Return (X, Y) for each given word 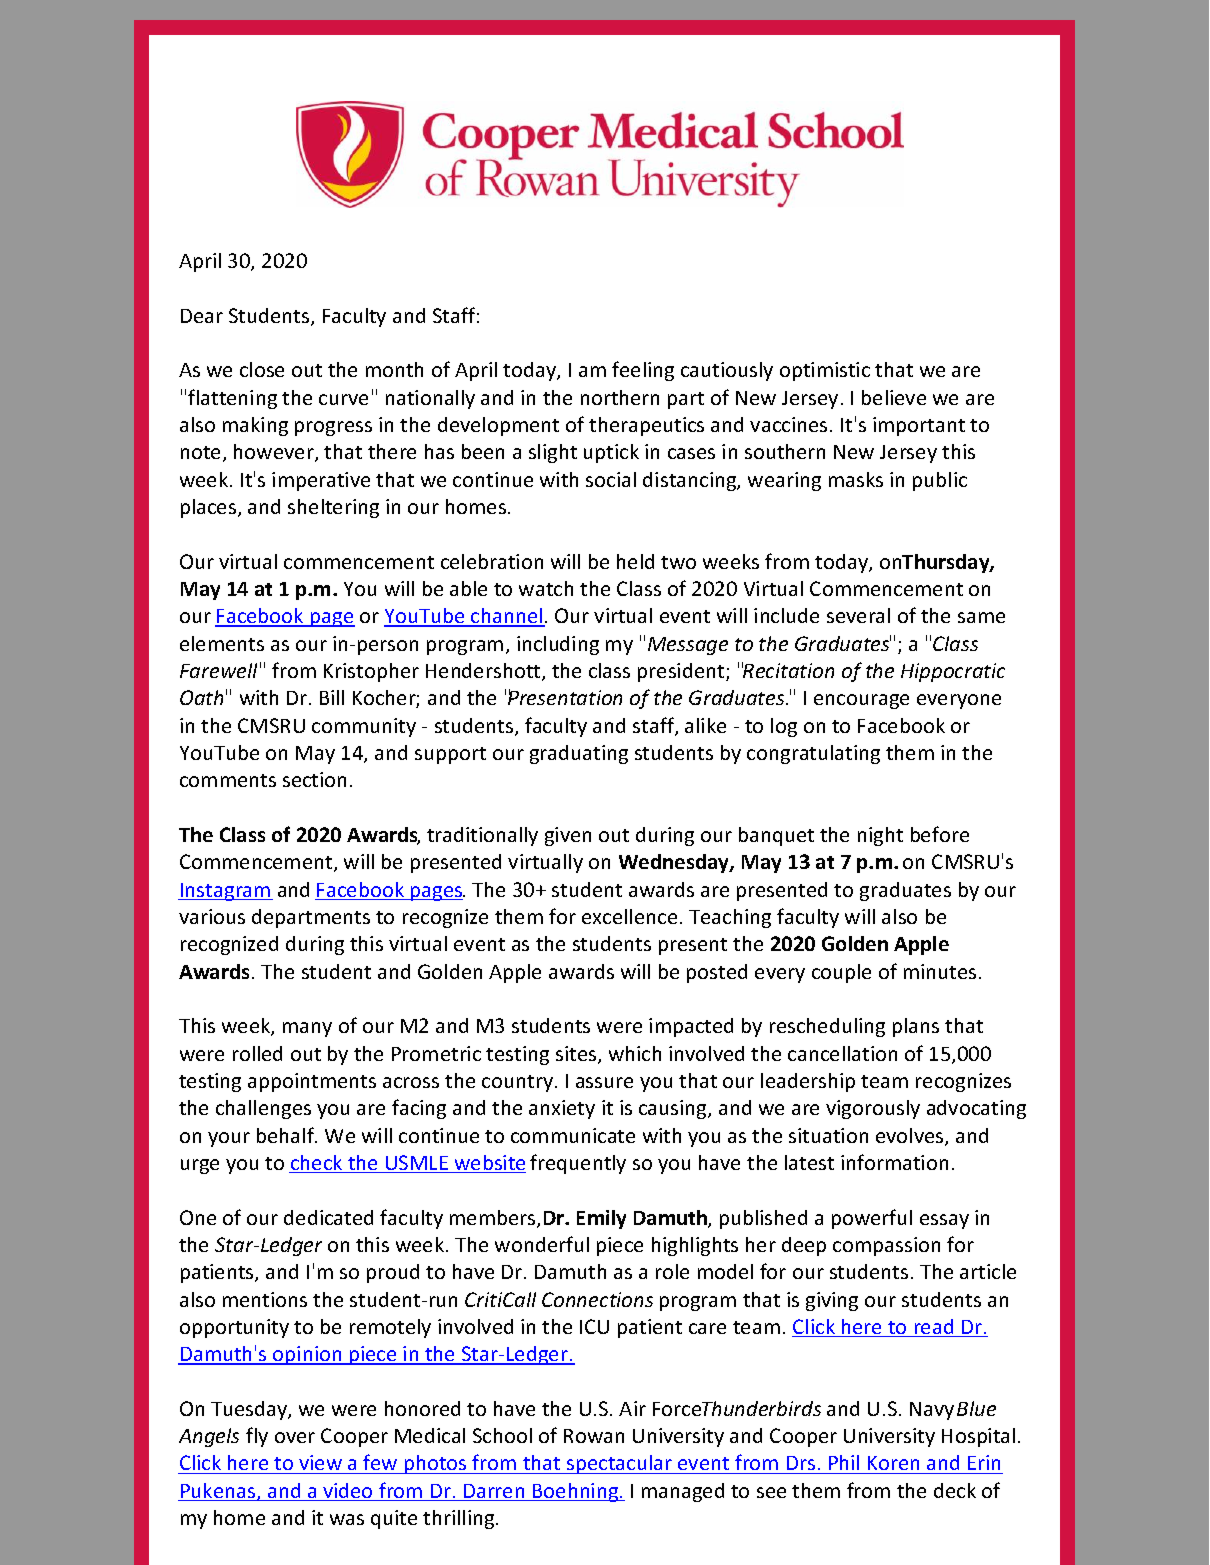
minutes (940, 971)
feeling (643, 371)
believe (894, 397)
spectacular (619, 1464)
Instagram (226, 892)
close (262, 369)
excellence (629, 916)
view (320, 1464)
